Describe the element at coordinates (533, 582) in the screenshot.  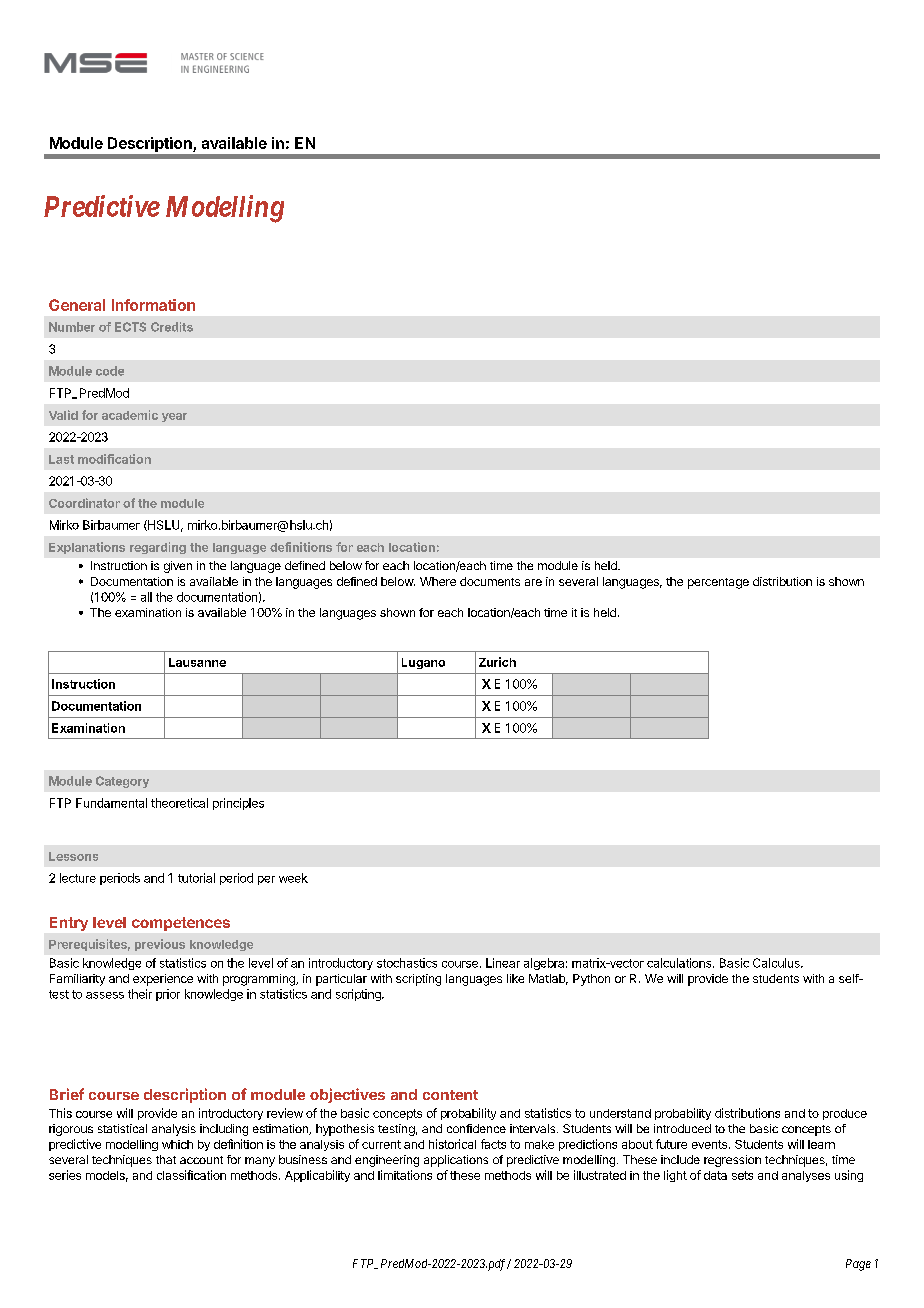
I see `are` at that location.
